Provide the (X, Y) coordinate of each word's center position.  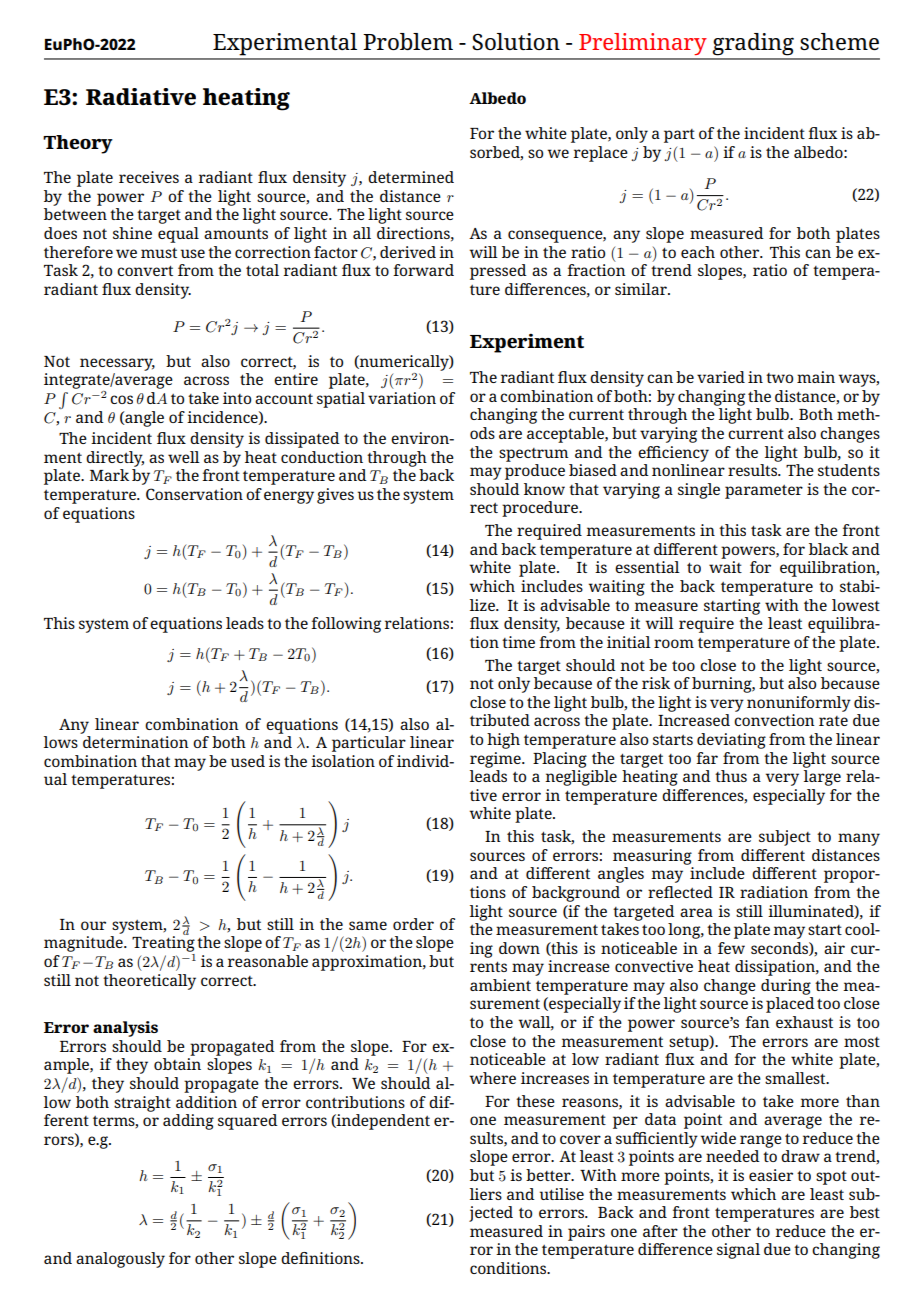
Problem (408, 41)
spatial (341, 400)
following (346, 625)
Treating (163, 944)
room (674, 643)
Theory (78, 144)
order (413, 924)
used (248, 761)
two (779, 378)
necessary (117, 364)
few (731, 948)
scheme (839, 41)
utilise (562, 1194)
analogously (120, 1260)
